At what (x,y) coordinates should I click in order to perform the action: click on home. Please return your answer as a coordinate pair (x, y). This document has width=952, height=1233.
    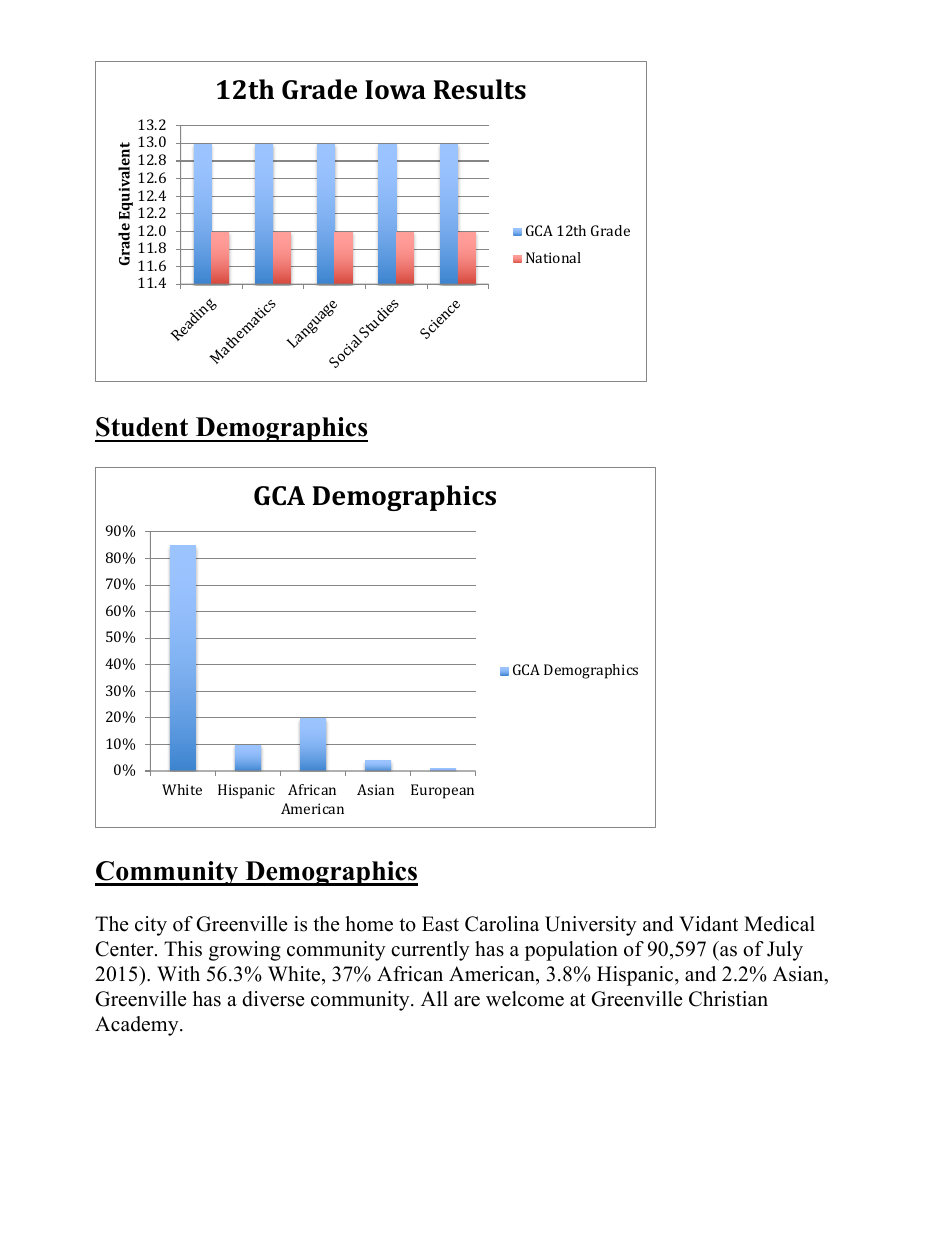
    Looking at the image, I should click on (369, 924).
